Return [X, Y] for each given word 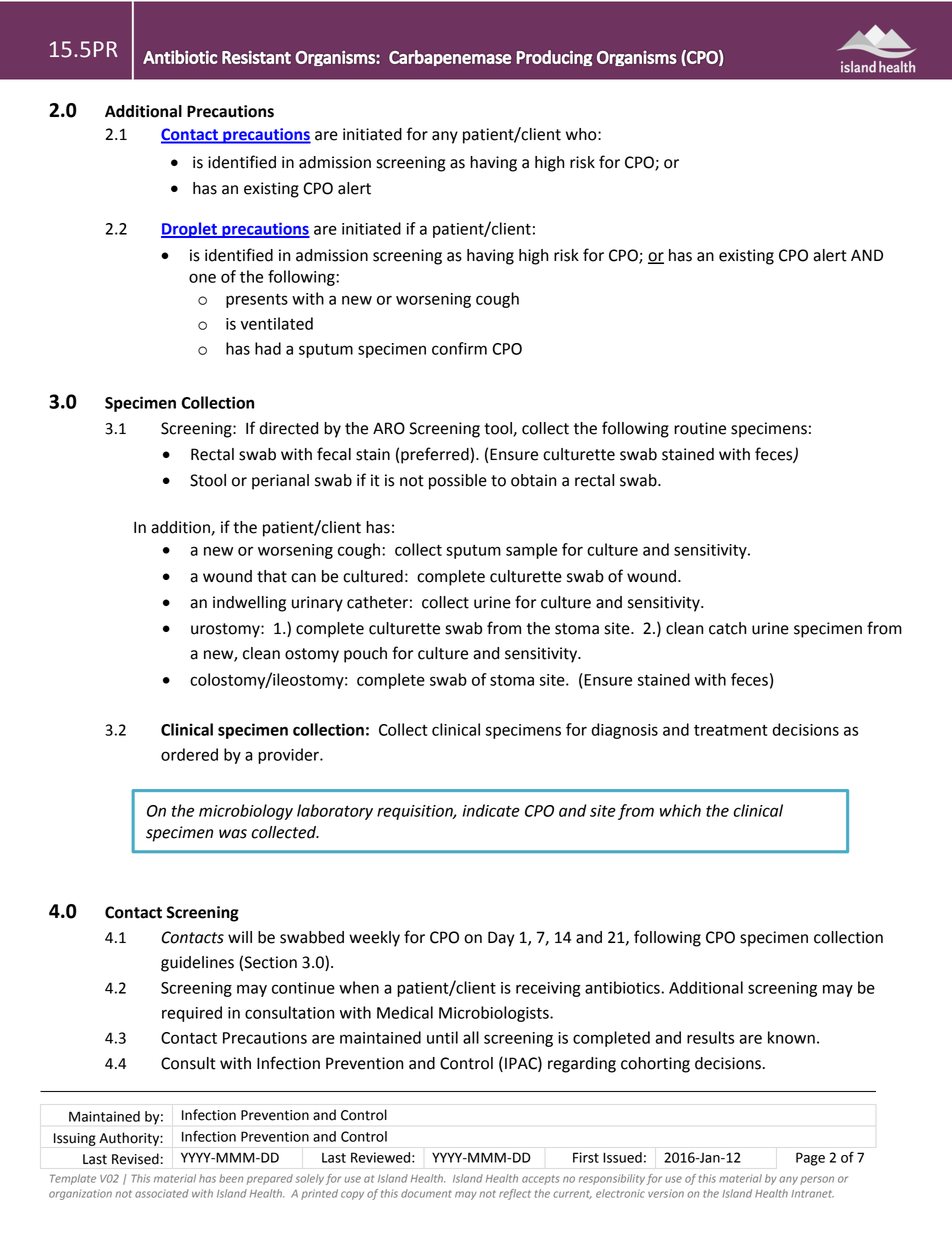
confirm [459, 348]
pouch [365, 655]
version [666, 1193]
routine [700, 428]
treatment [731, 730]
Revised [135, 1159]
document [426, 1193]
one [202, 278]
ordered [189, 754]
